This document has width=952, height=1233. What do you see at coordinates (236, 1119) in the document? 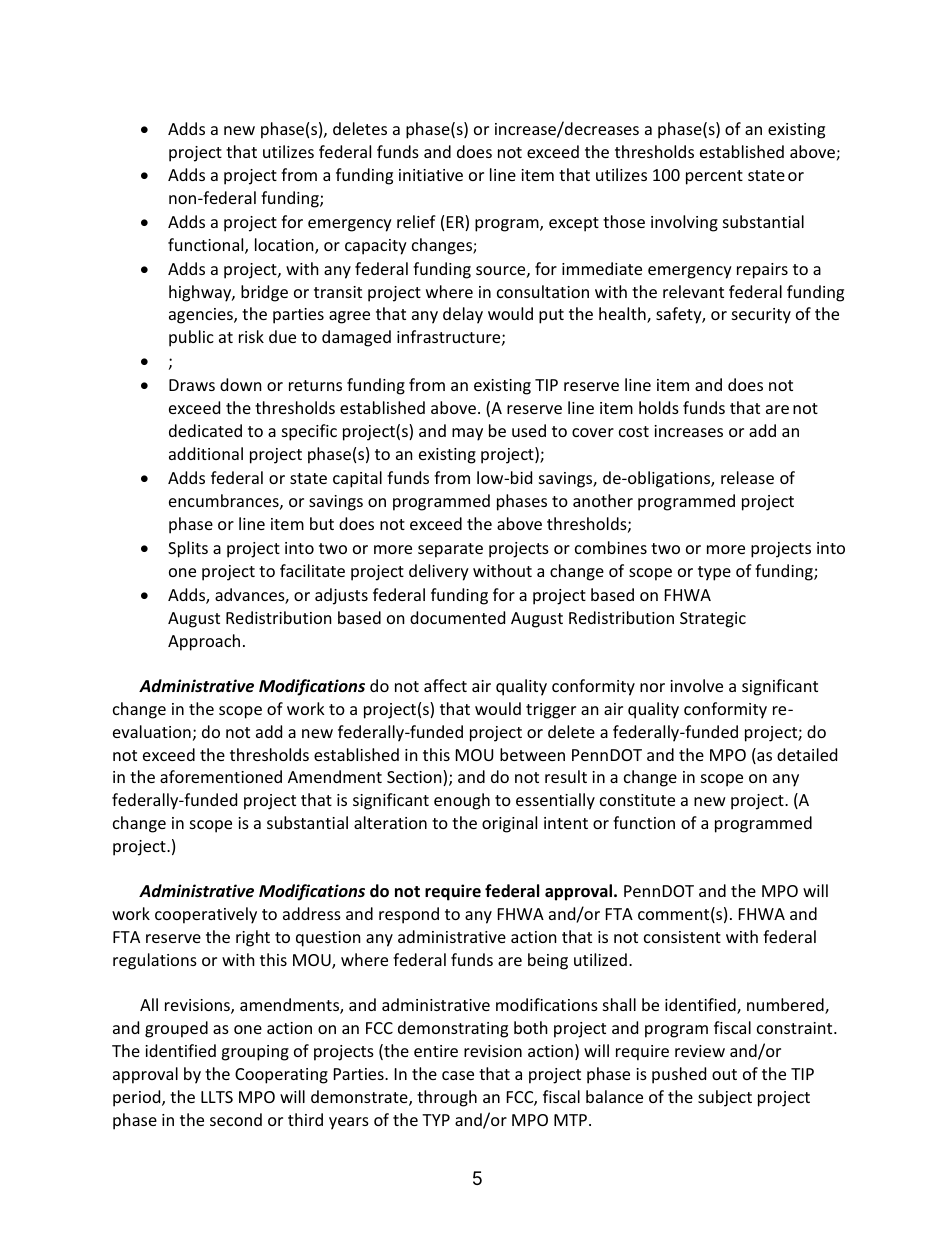
I see `second` at bounding box center [236, 1119].
